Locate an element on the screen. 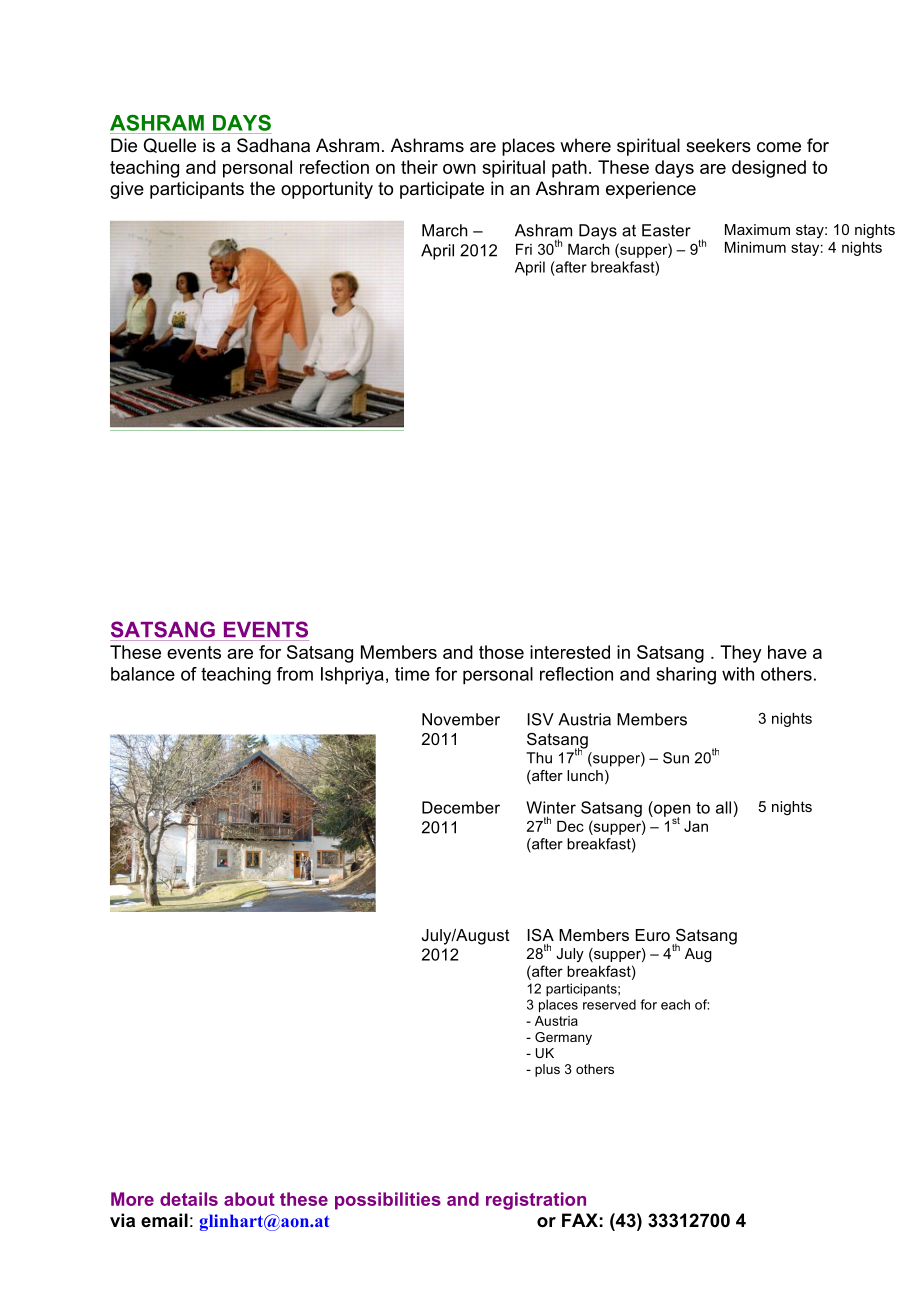 The width and height of the screenshot is (924, 1308). details is located at coordinates (189, 1199).
